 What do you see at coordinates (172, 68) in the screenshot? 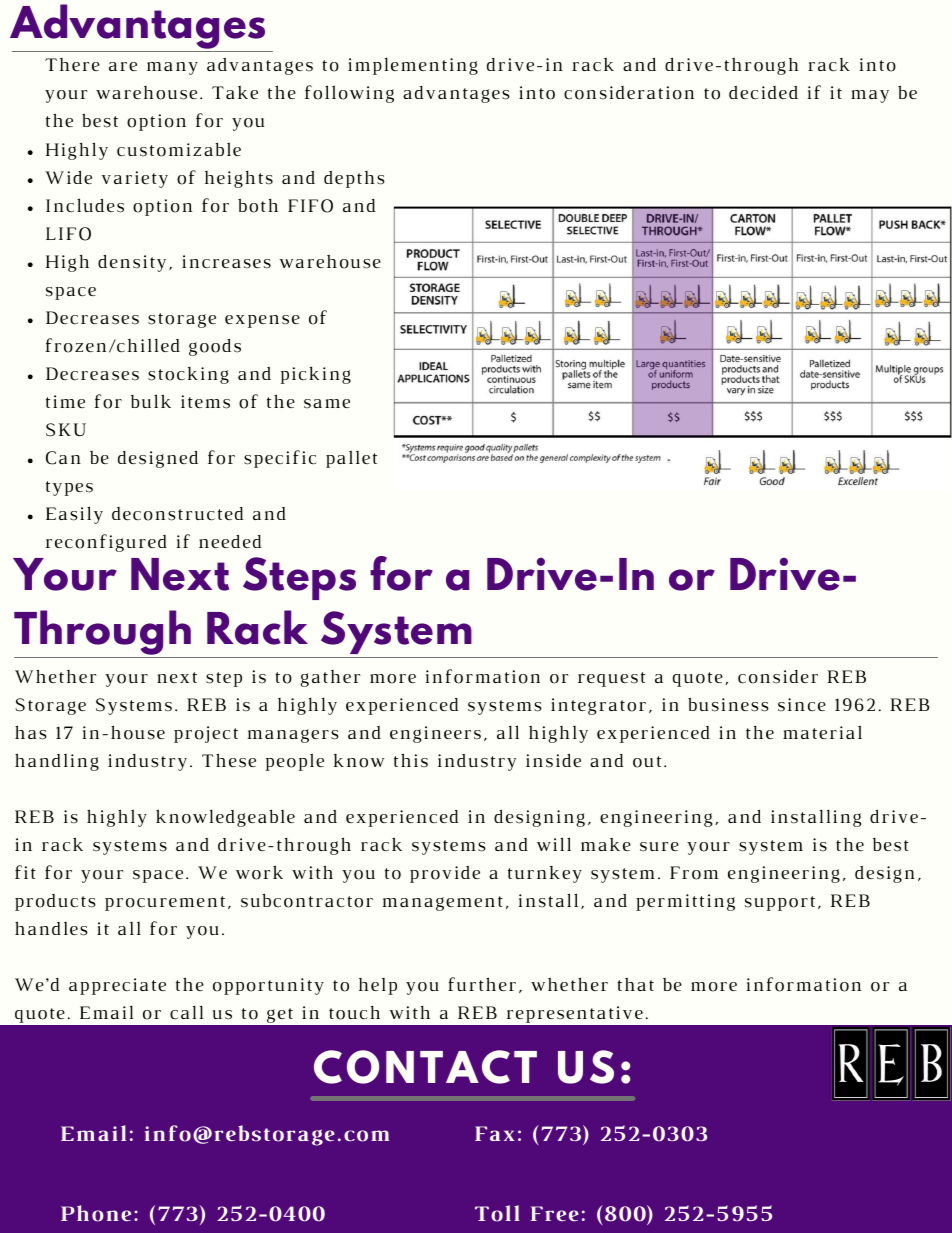
I see `many` at bounding box center [172, 68].
